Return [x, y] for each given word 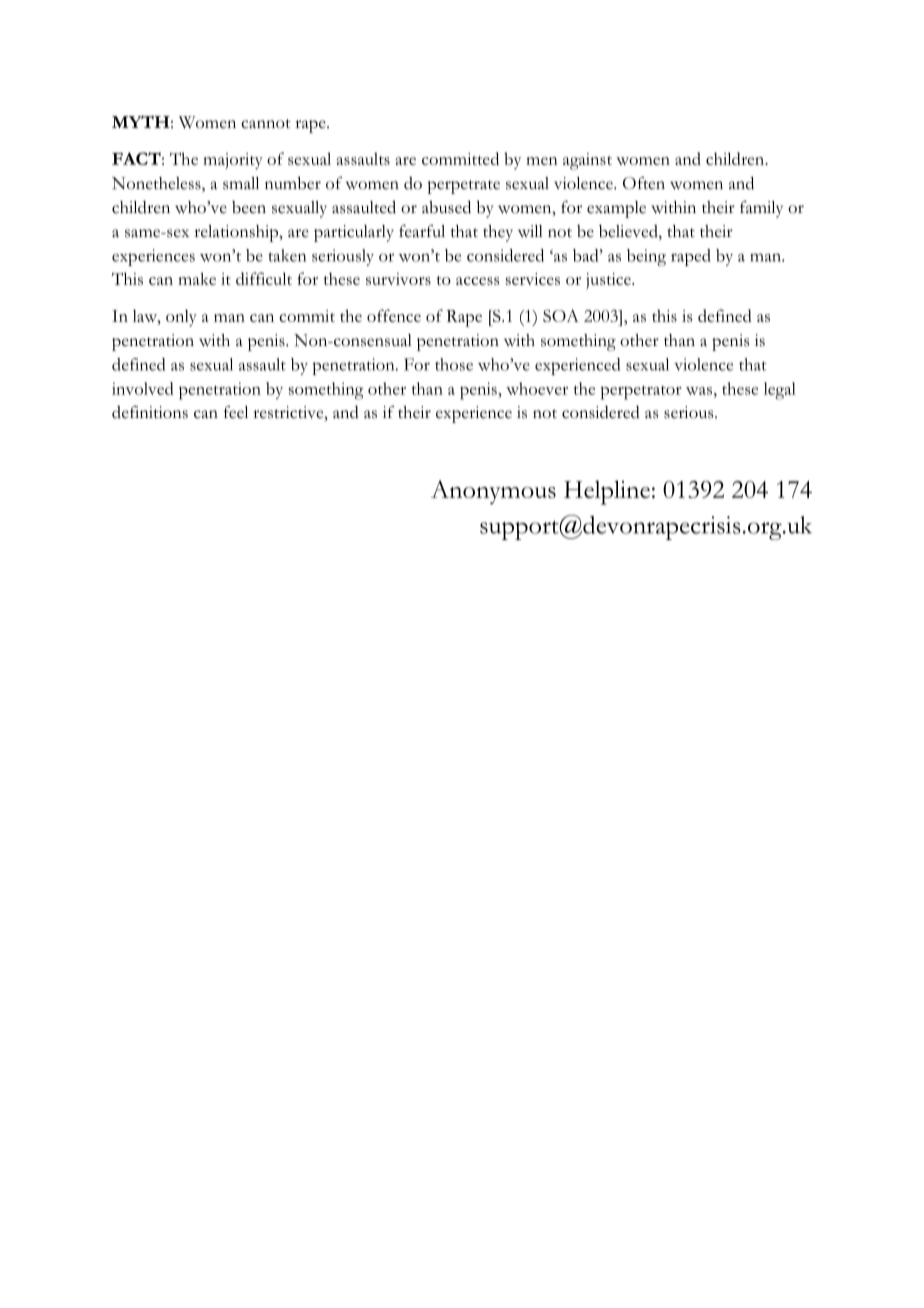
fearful [422, 231]
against [587, 161]
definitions [150, 412]
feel [236, 412]
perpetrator [641, 392]
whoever [537, 388]
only [181, 318]
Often [644, 183]
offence [394, 315]
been [249, 207]
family [761, 209]
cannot [266, 124]
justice [609, 281]
